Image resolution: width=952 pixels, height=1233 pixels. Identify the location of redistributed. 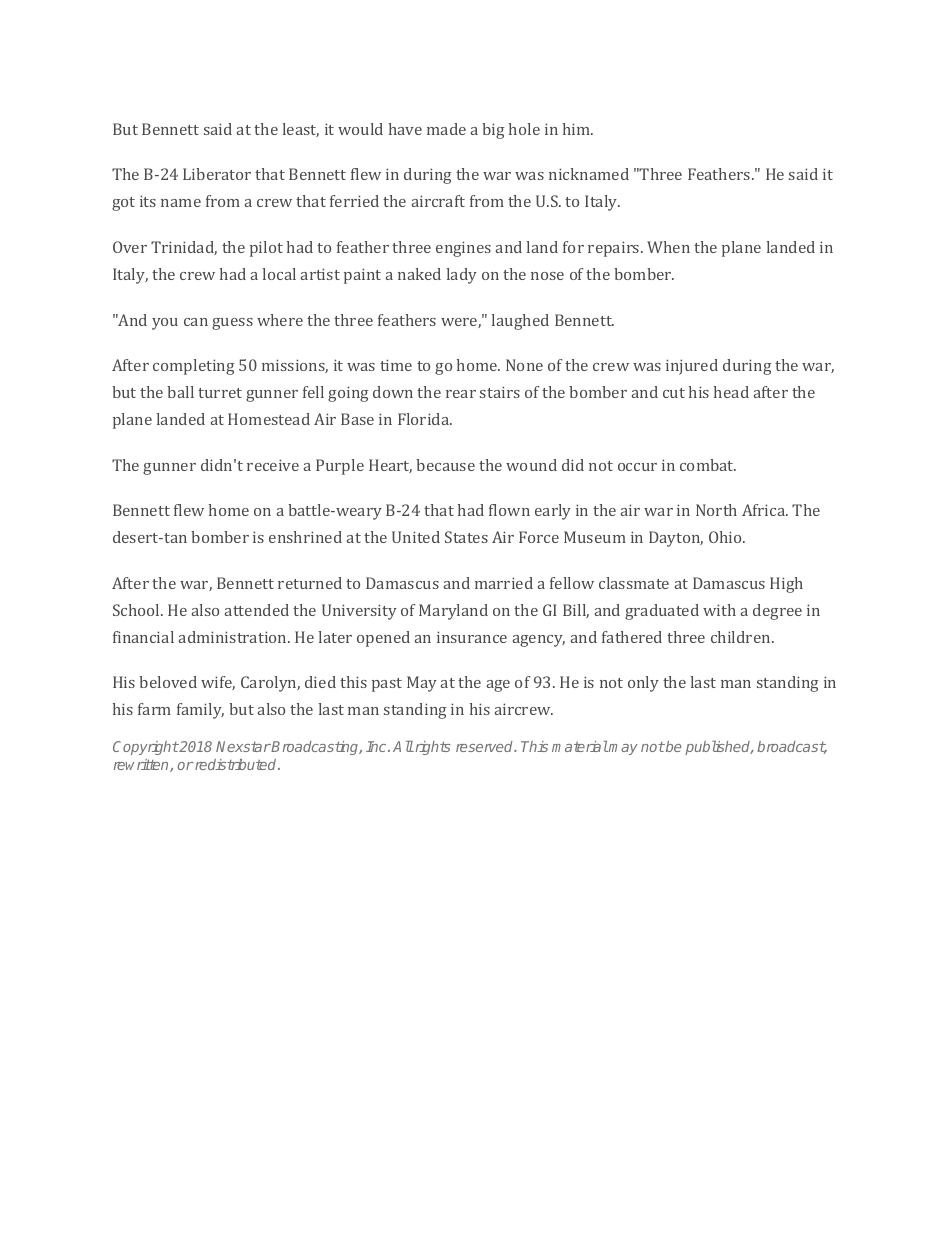
(236, 764).
